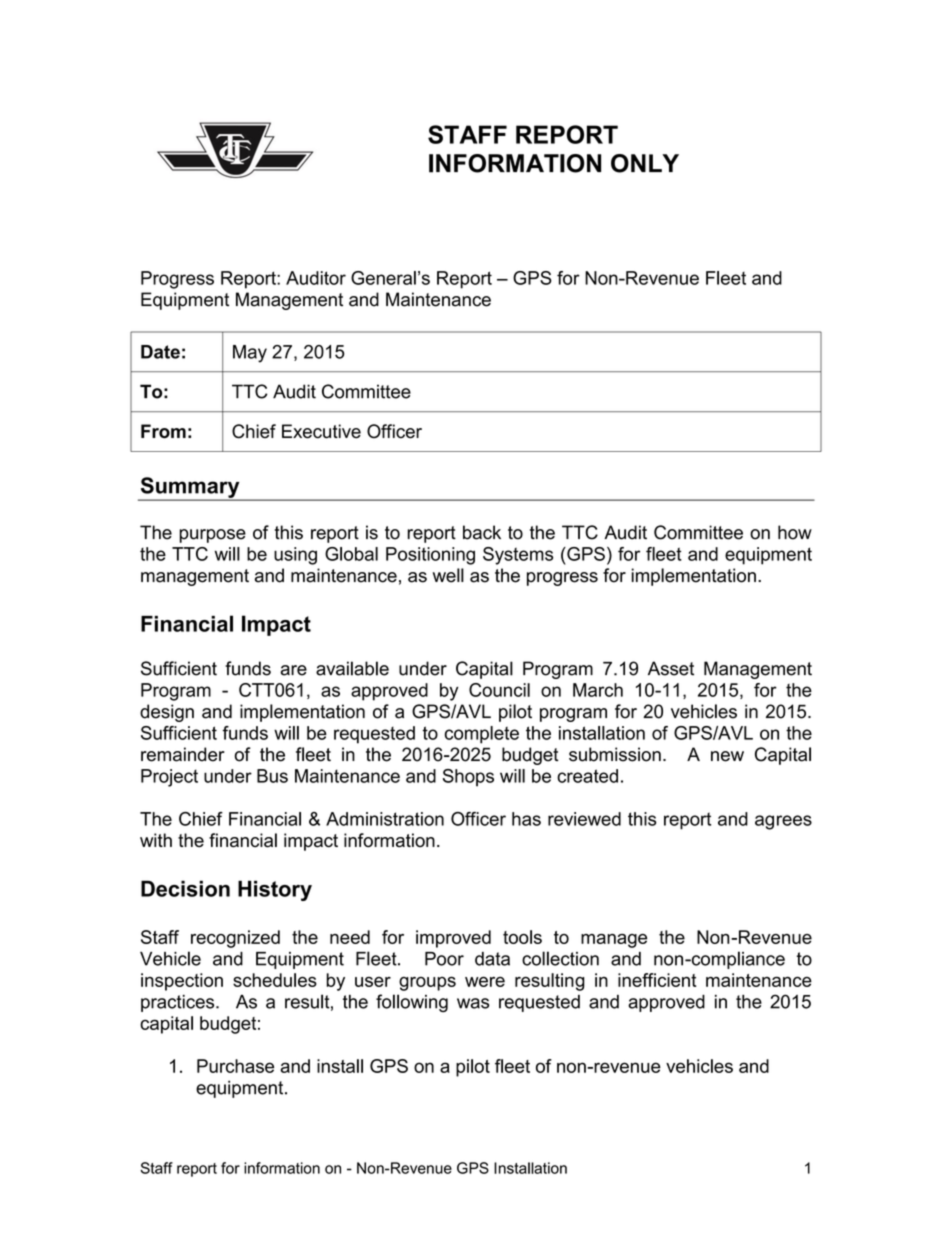 The width and height of the screenshot is (952, 1233). What do you see at coordinates (235, 1066) in the screenshot?
I see `Purchase` at bounding box center [235, 1066].
